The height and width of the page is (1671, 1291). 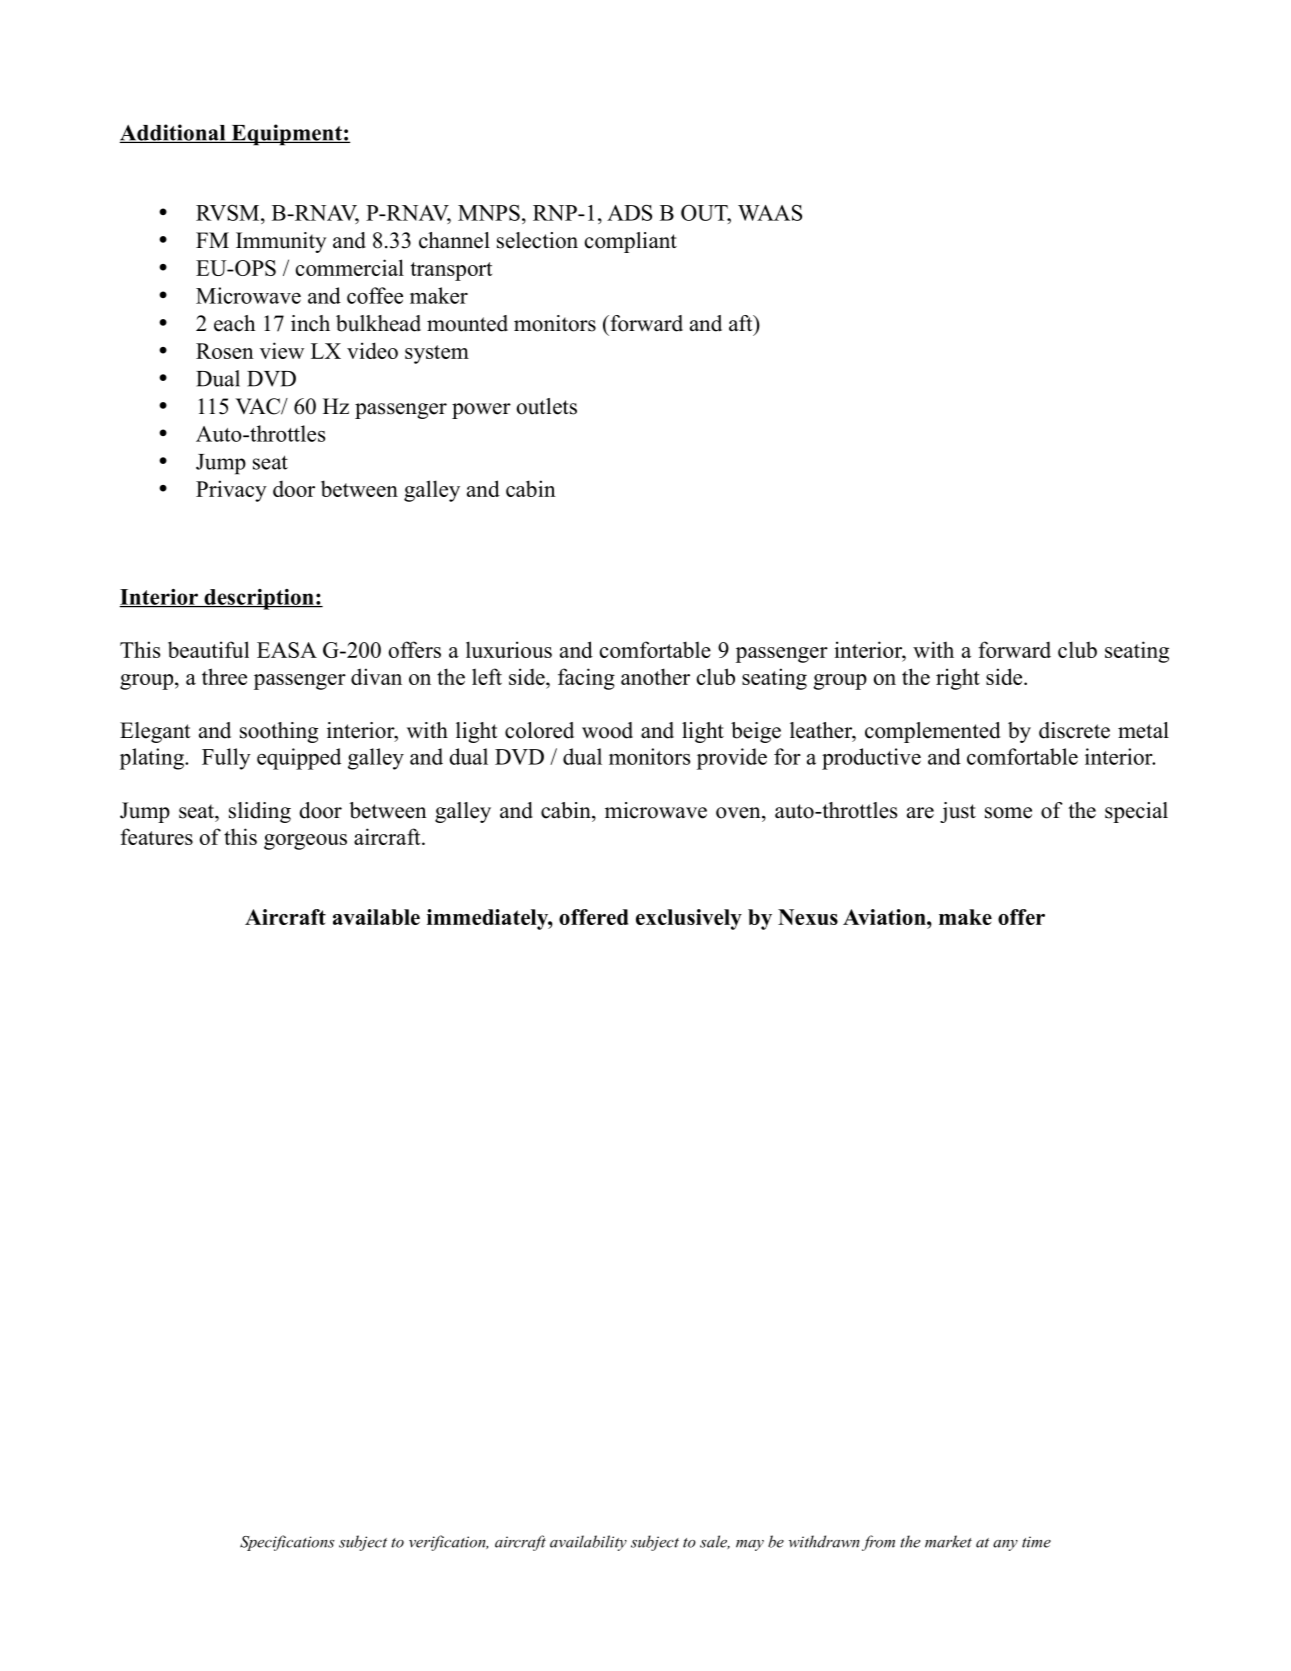 What do you see at coordinates (305, 842) in the page?
I see `gorgeous` at bounding box center [305, 842].
